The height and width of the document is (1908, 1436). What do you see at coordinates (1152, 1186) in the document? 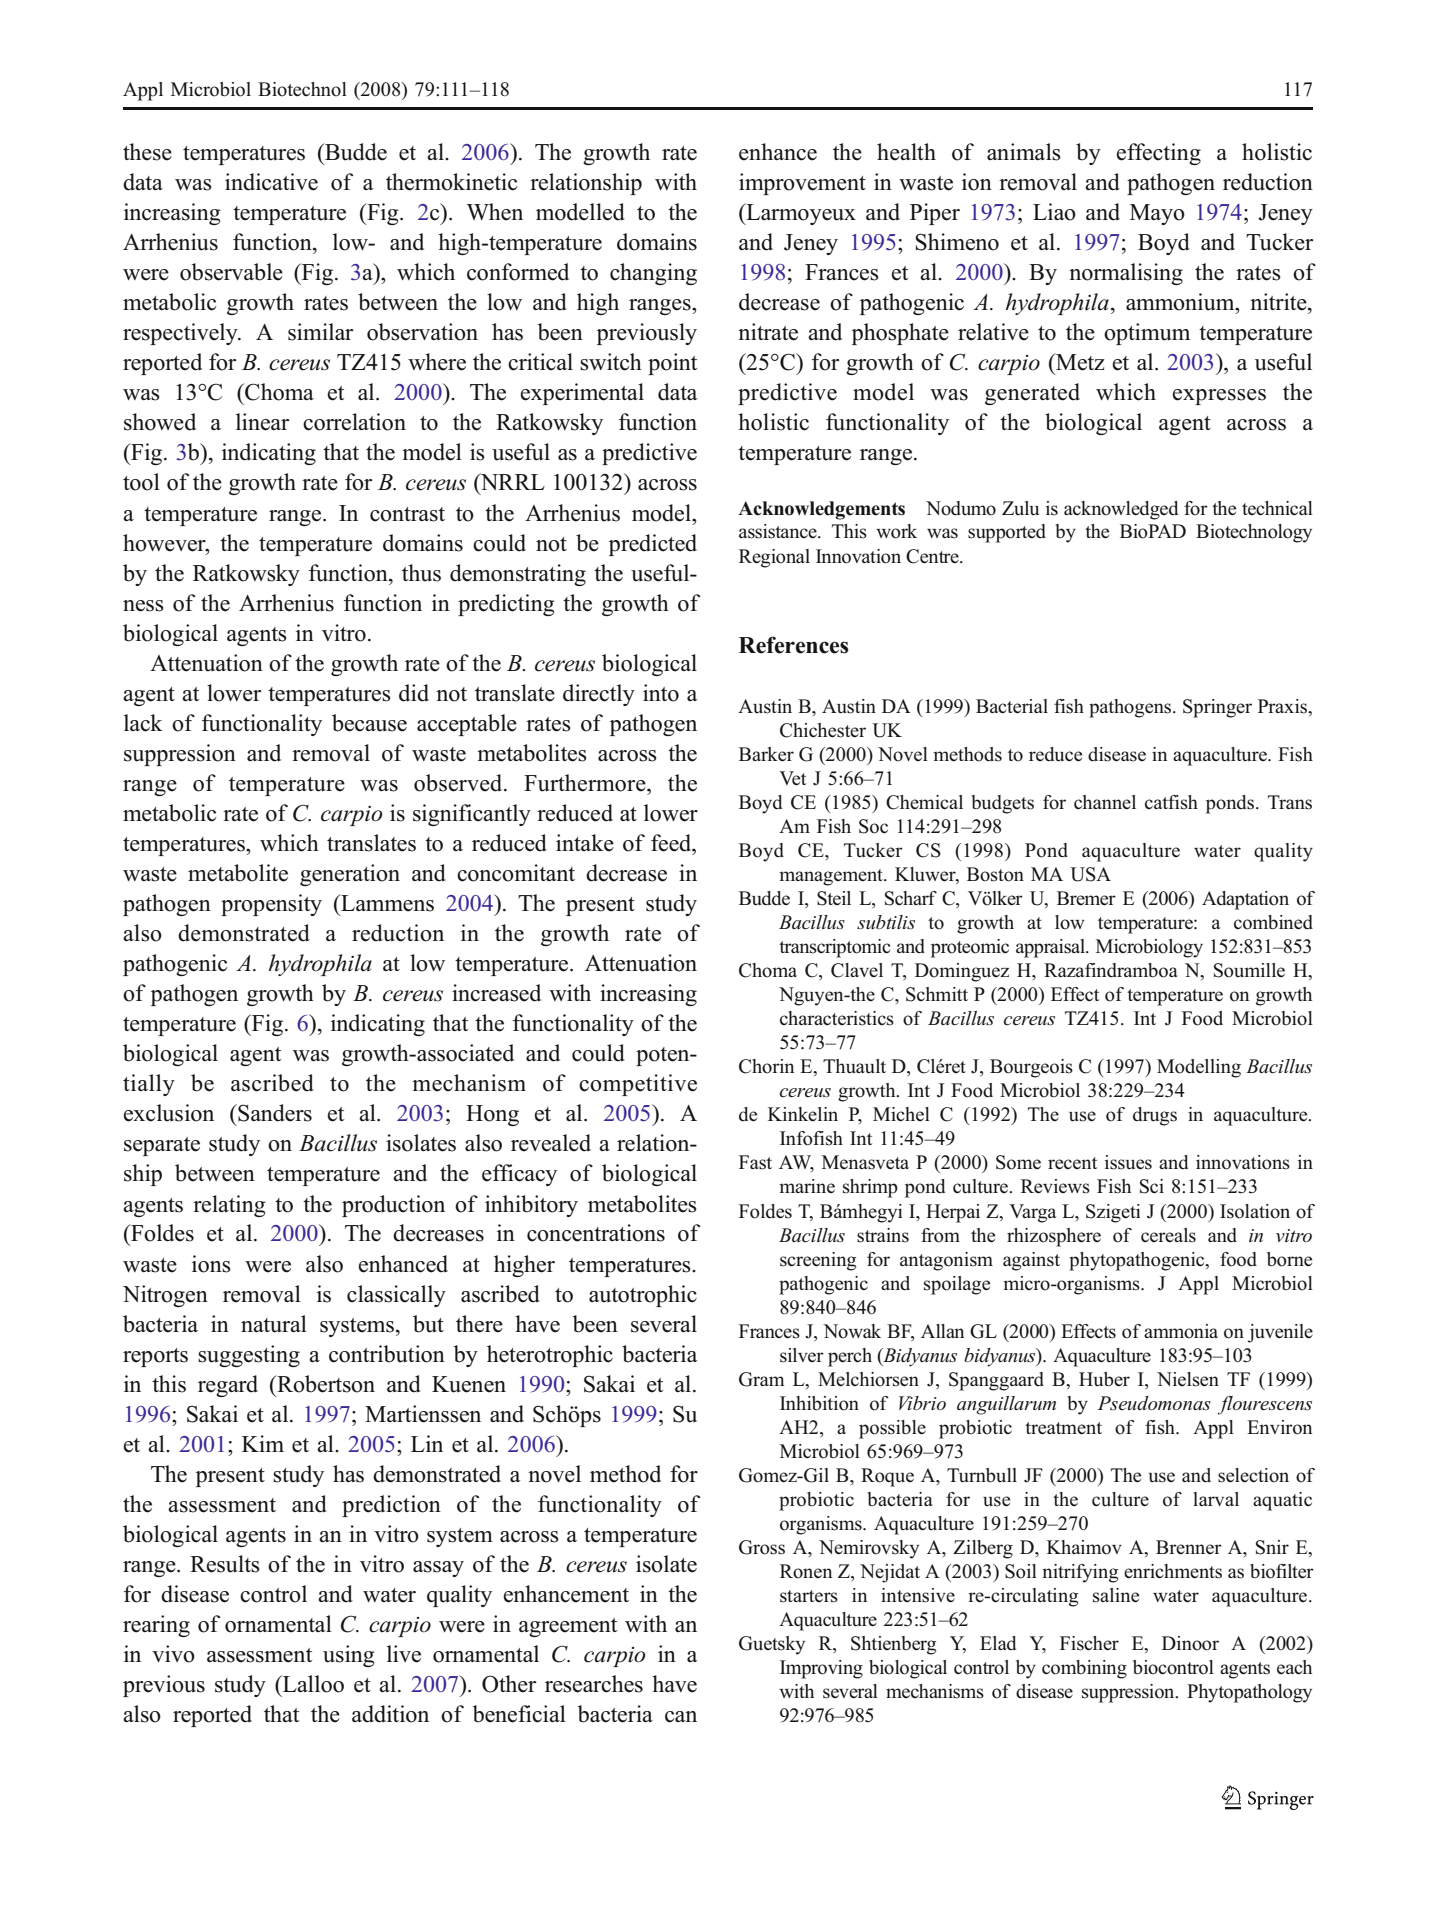
I see `Sci` at bounding box center [1152, 1186].
